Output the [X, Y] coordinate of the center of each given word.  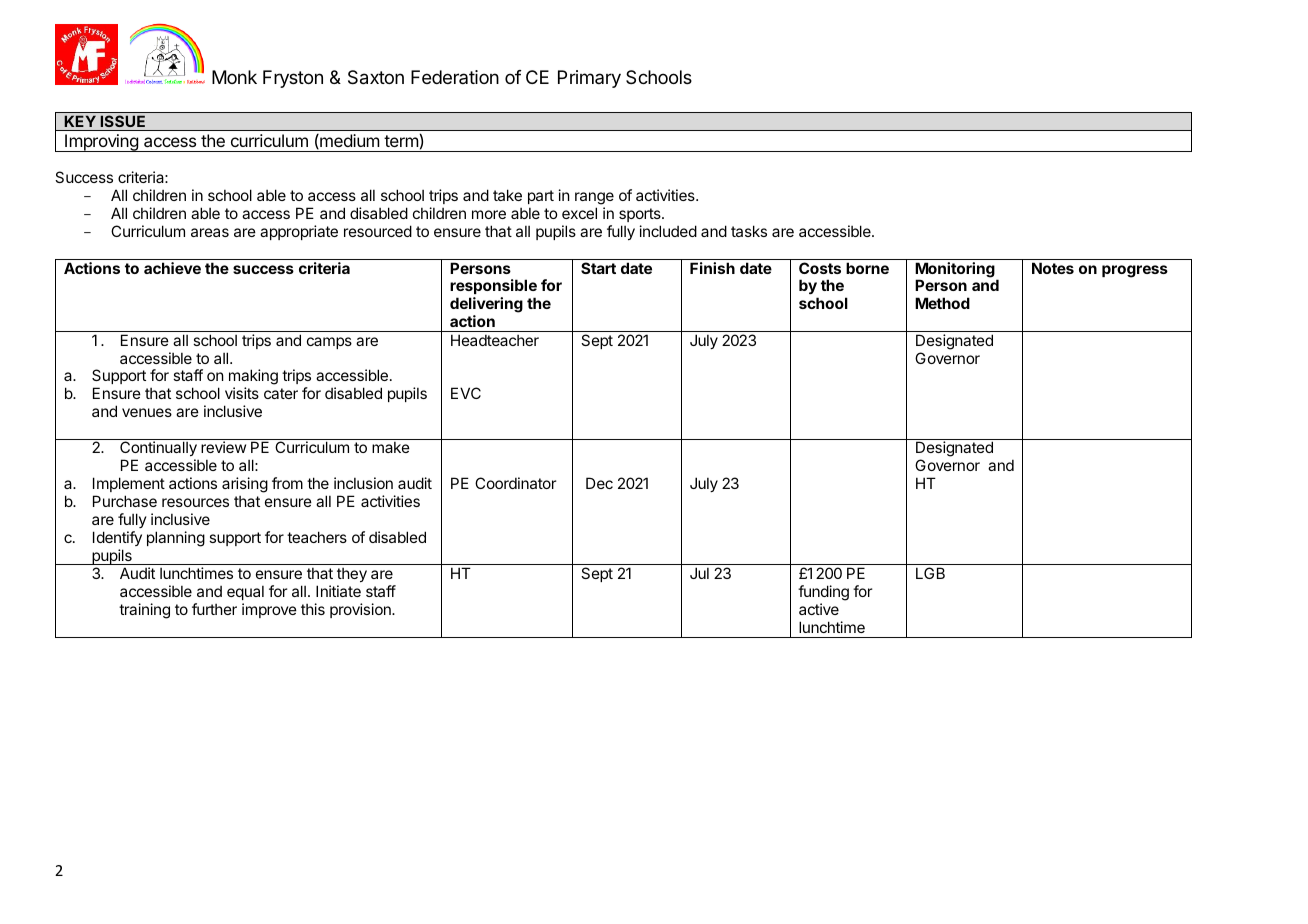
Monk [234, 77]
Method [942, 303]
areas [210, 232]
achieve [172, 268]
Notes [1053, 268]
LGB [930, 573]
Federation [455, 77]
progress [1135, 271]
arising [245, 485]
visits [242, 393]
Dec [599, 483]
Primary [589, 79]
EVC [466, 393]
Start [598, 268]
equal [245, 593]
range [594, 200]
